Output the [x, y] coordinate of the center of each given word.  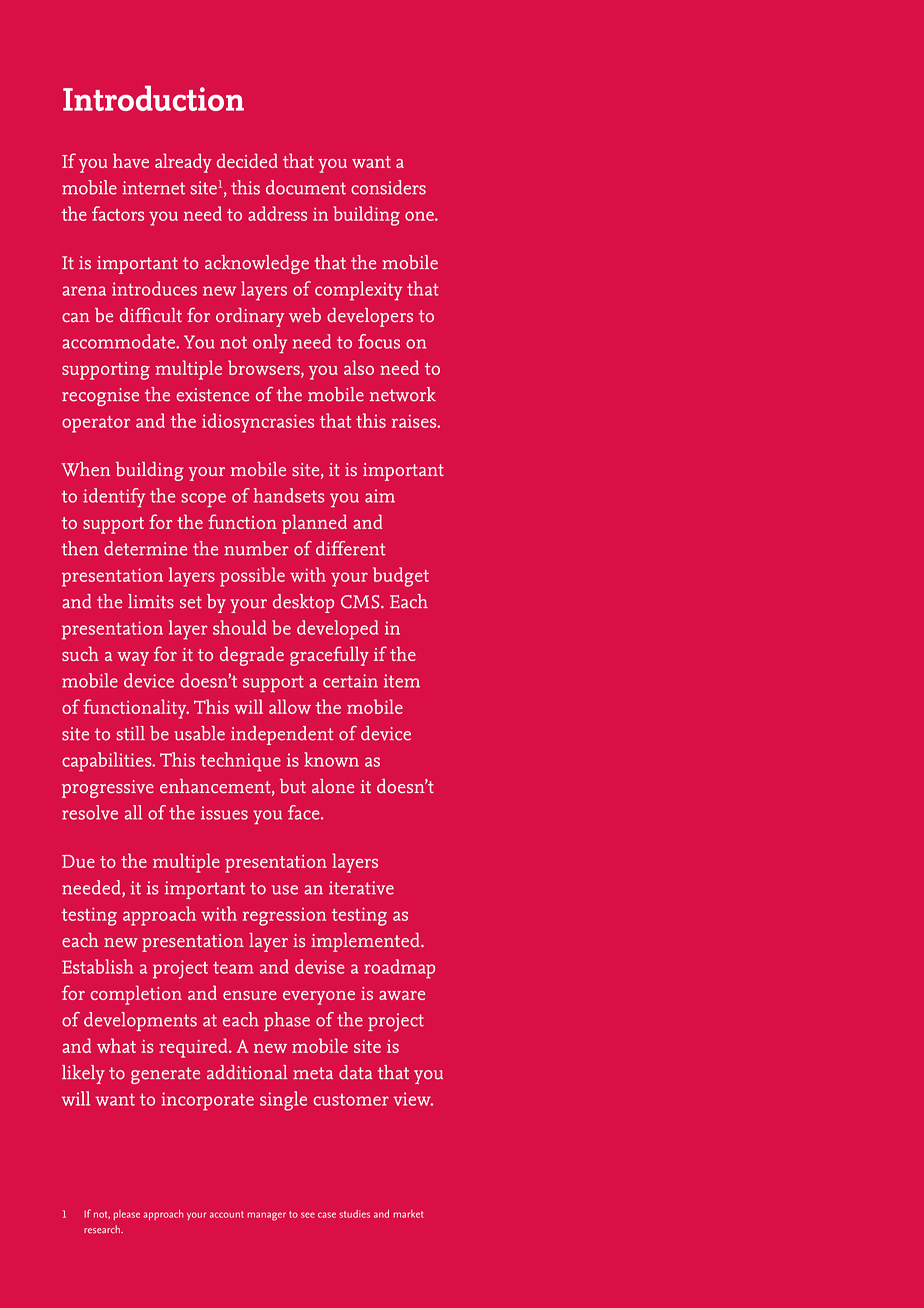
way [133, 659]
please [127, 1215]
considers [388, 187]
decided [247, 160]
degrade [252, 656]
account [227, 1214]
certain [350, 681]
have [131, 160]
